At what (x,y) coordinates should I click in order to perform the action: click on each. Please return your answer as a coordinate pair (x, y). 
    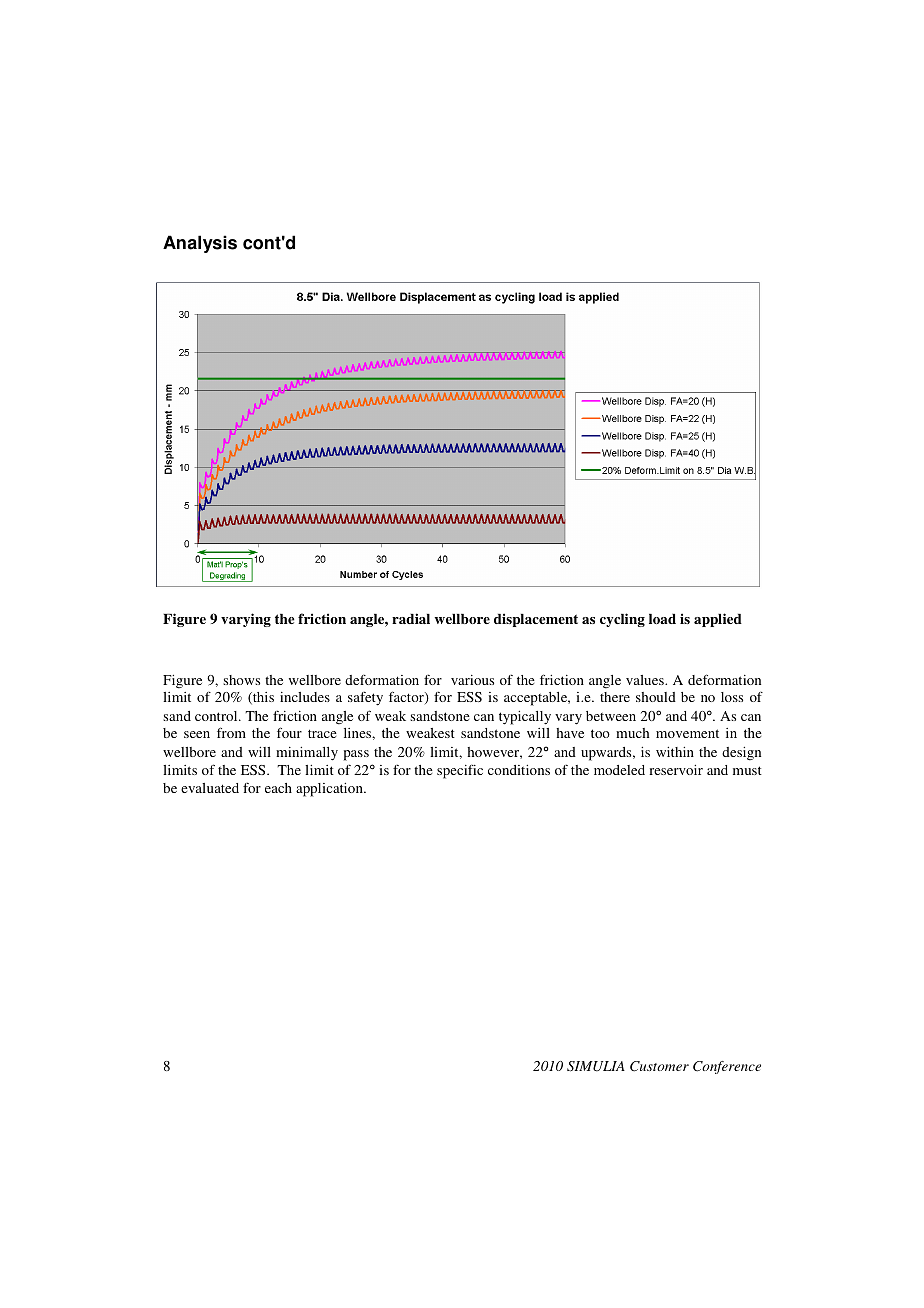
    Looking at the image, I should click on (278, 788).
